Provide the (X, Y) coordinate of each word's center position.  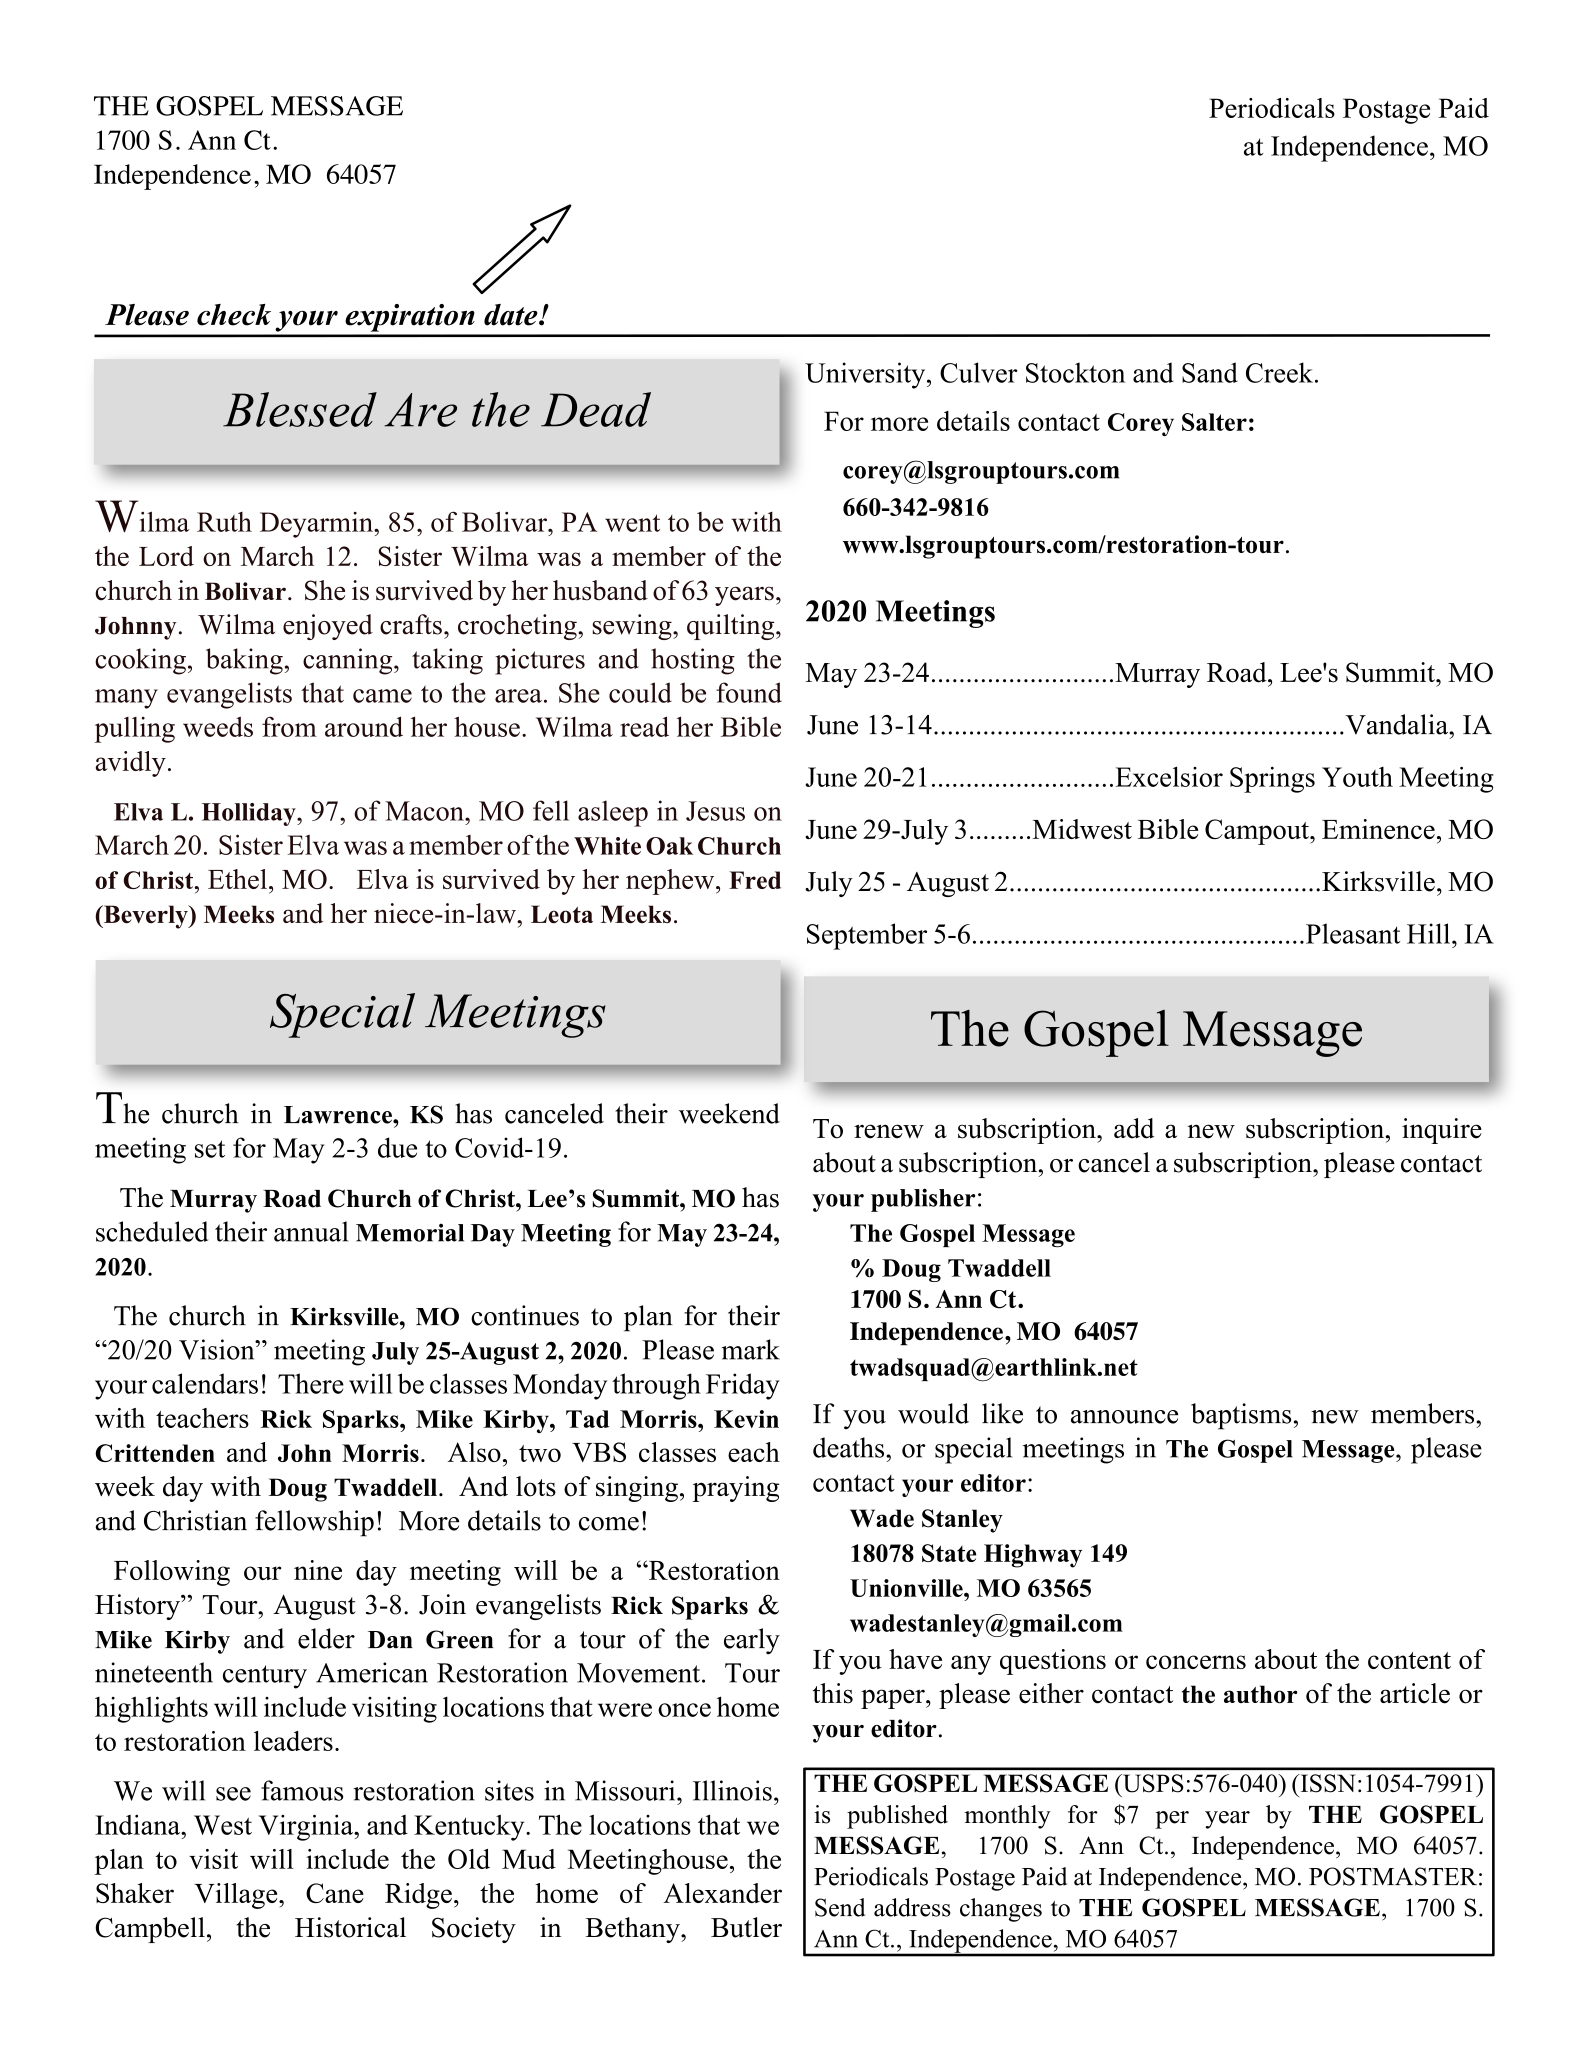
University (866, 375)
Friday (743, 1386)
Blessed (300, 409)
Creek (1279, 372)
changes (1001, 1910)
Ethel (237, 879)
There (311, 1383)
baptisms (1241, 1416)
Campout (1258, 832)
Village (237, 1896)
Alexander (722, 1893)
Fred (755, 880)
